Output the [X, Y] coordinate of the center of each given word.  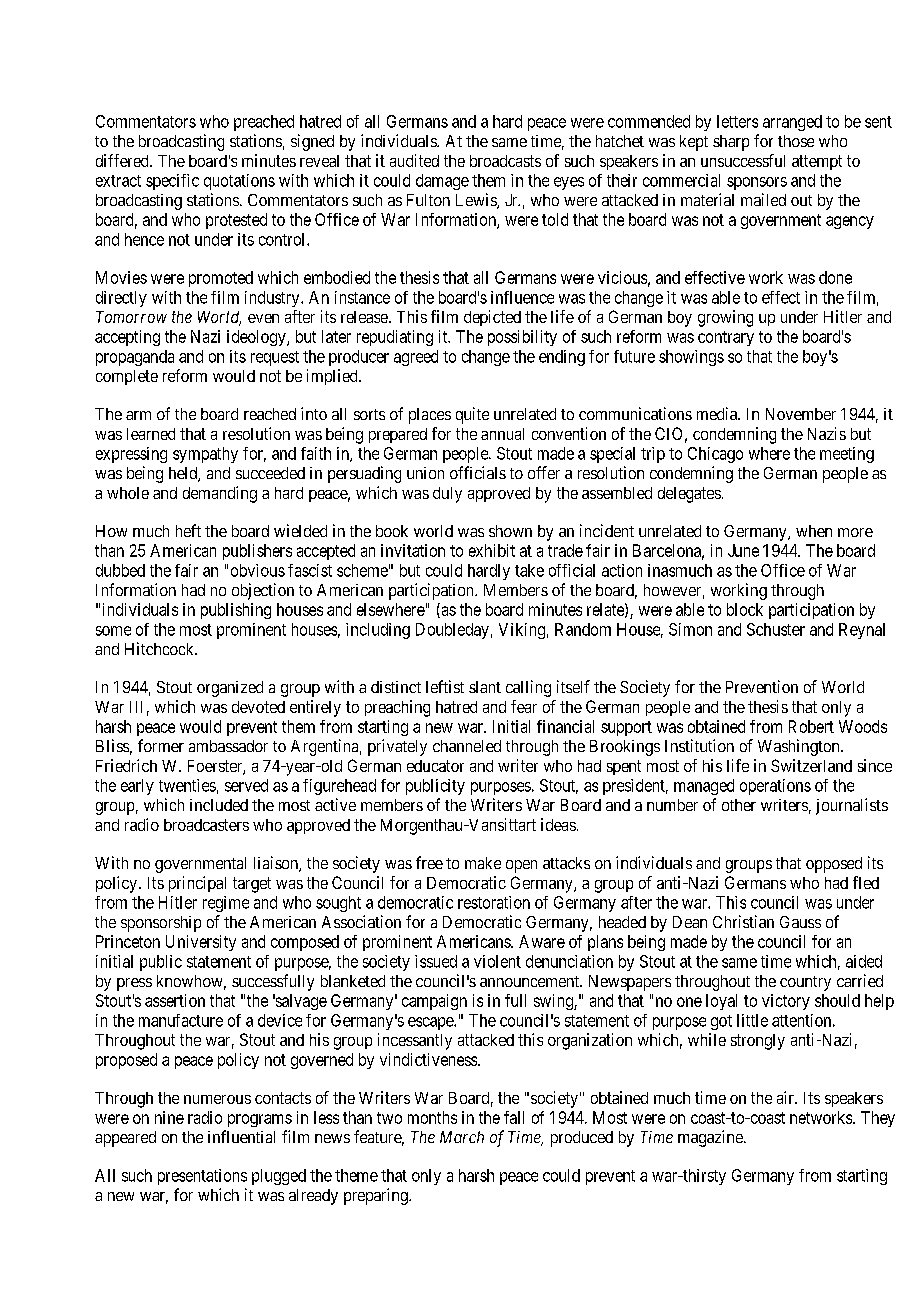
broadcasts [505, 161]
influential [241, 1136]
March [462, 1137]
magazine [711, 1138]
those [796, 141]
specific [172, 182]
